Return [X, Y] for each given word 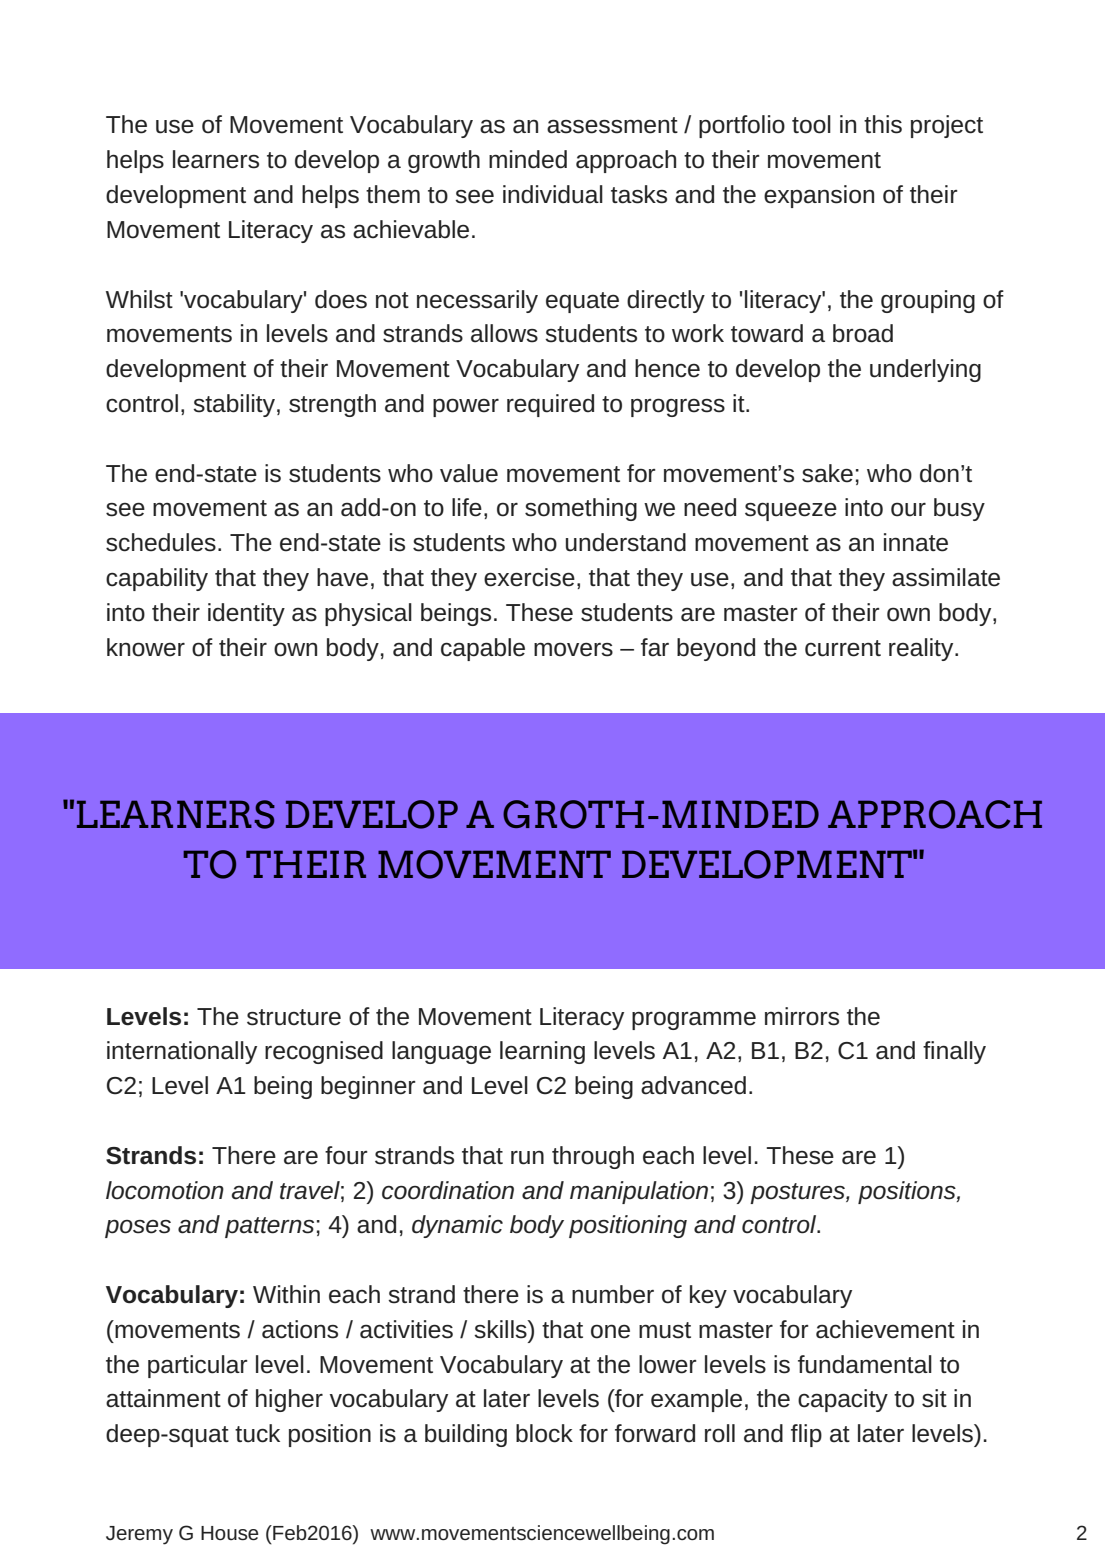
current [843, 648]
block [544, 1433]
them [393, 194]
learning [542, 1052]
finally [954, 1052]
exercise [529, 577]
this [883, 124]
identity [246, 614]
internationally [182, 1052]
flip [806, 1435]
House [230, 1533]
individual [553, 194]
